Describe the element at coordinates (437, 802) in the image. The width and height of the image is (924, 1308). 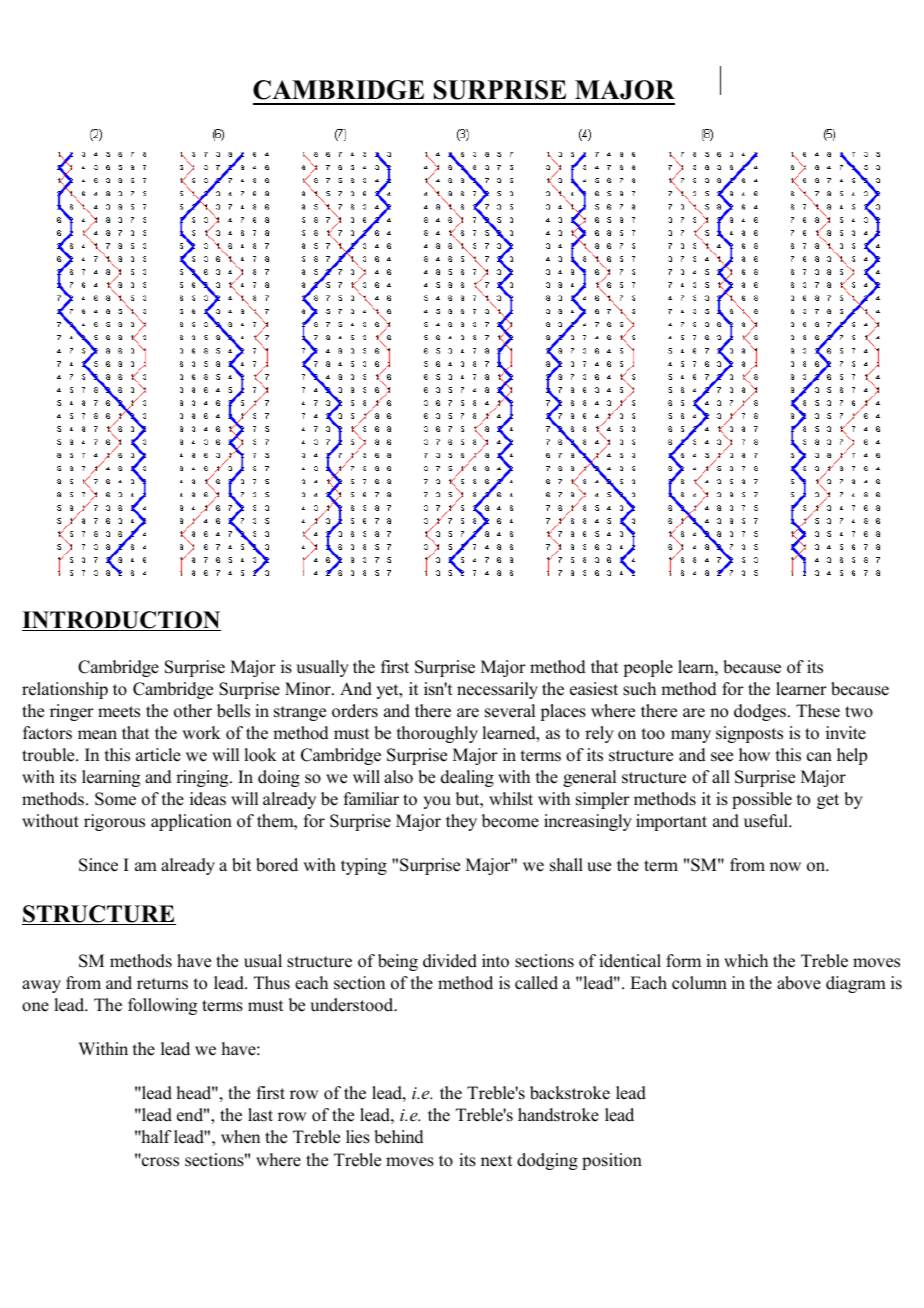
I see `you` at that location.
